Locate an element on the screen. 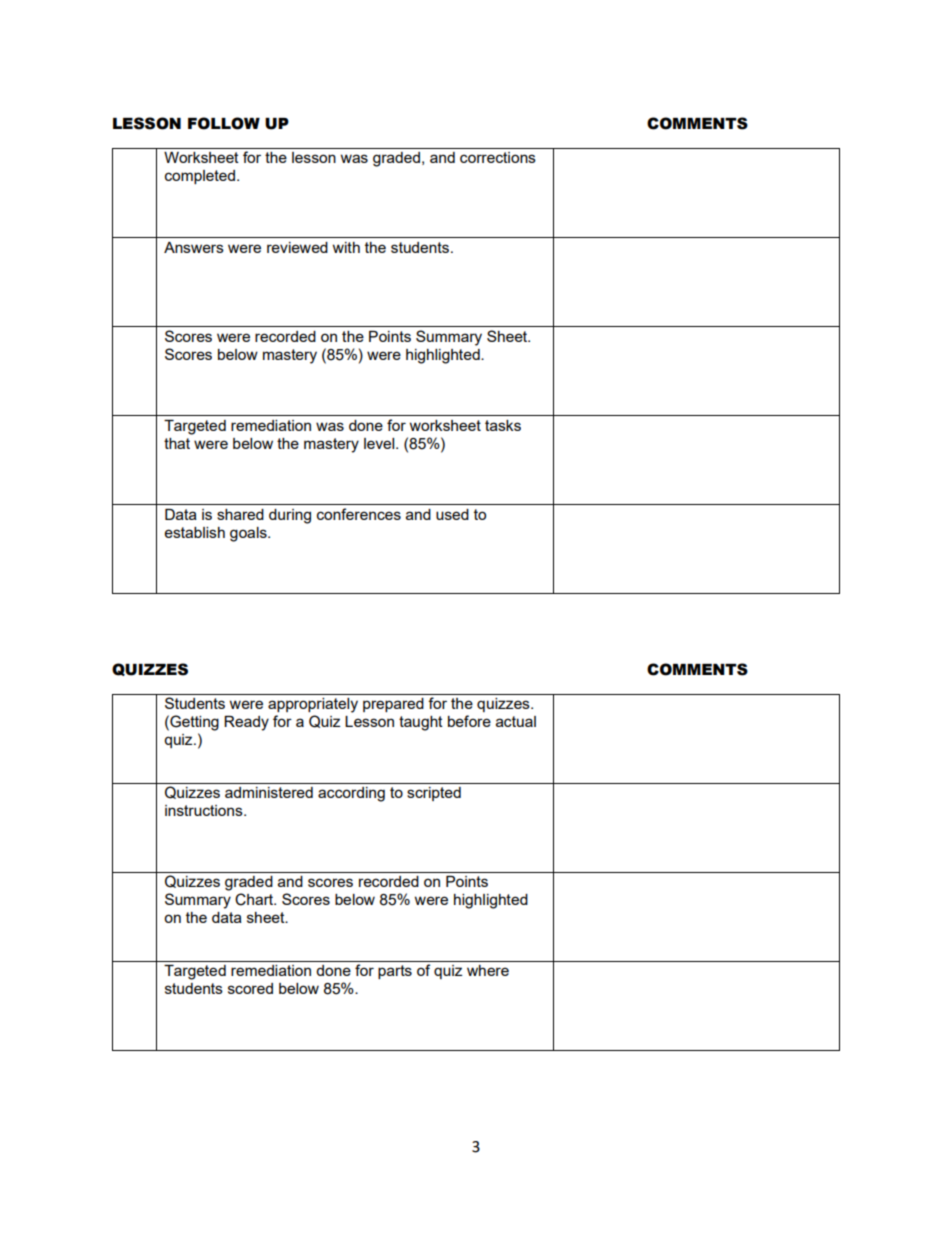 The height and width of the screenshot is (1233, 952). establish is located at coordinates (195, 532).
